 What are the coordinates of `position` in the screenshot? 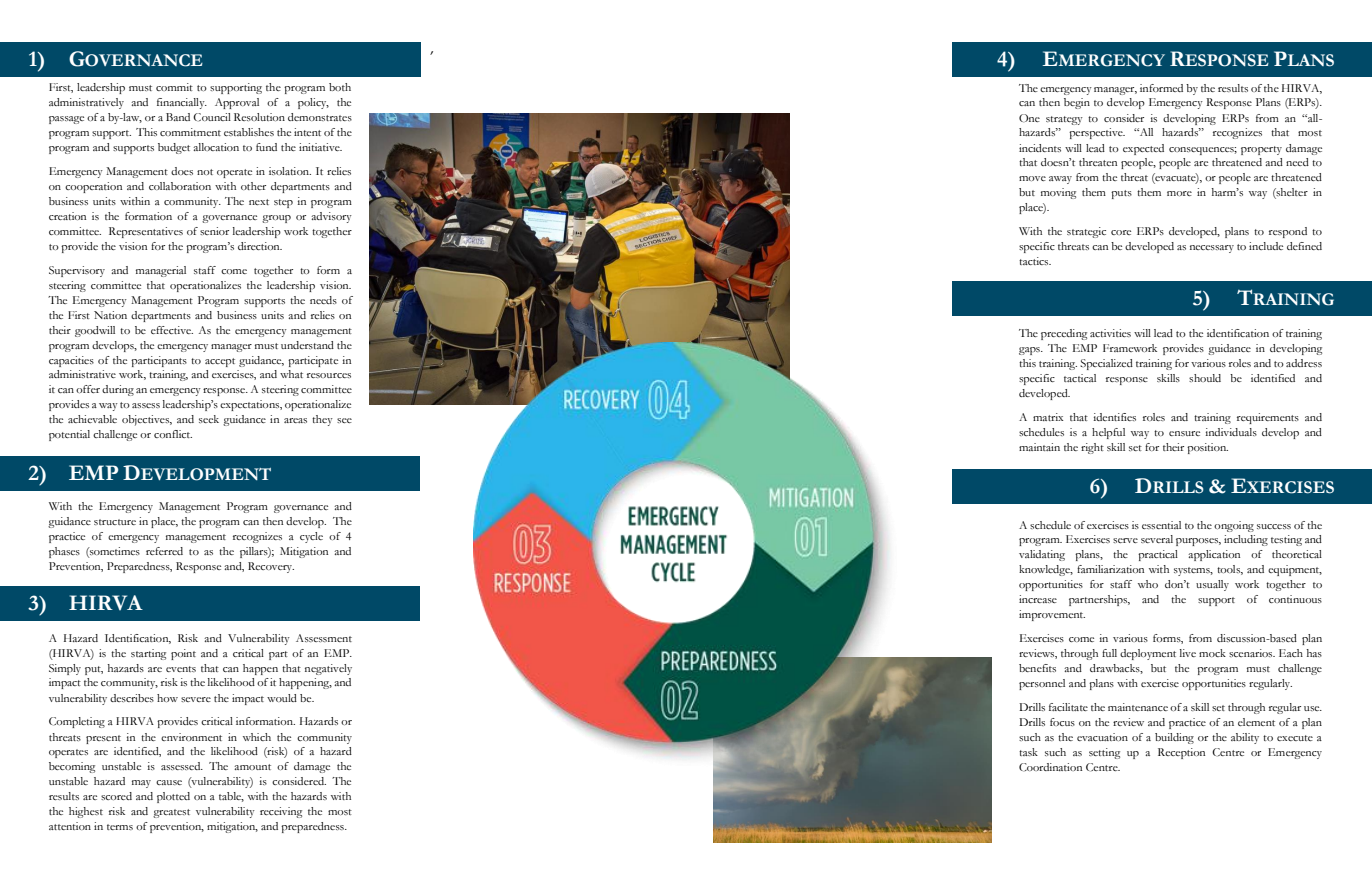 It's located at (1207, 448).
